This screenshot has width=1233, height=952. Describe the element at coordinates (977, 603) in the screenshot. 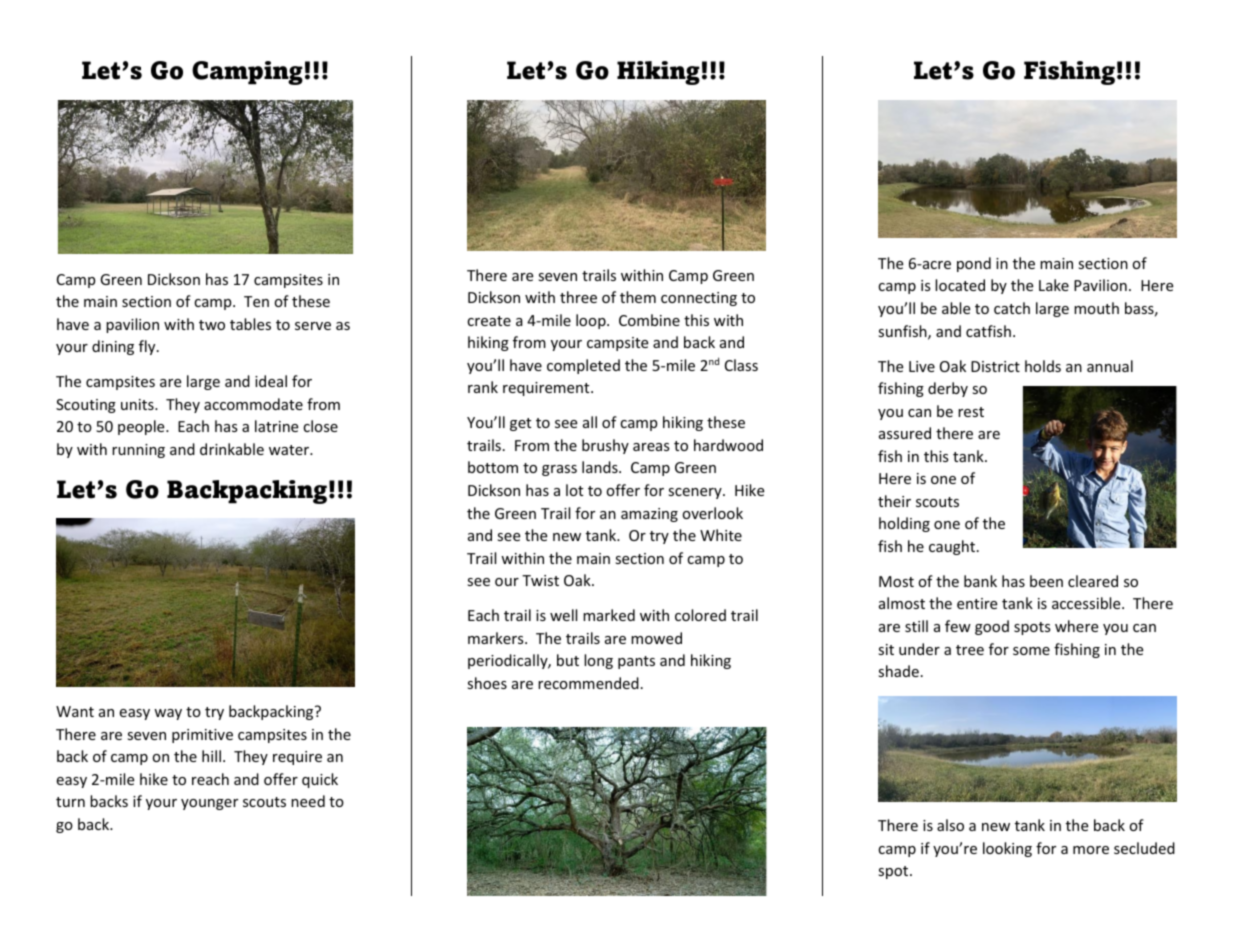

I see `entire` at that location.
